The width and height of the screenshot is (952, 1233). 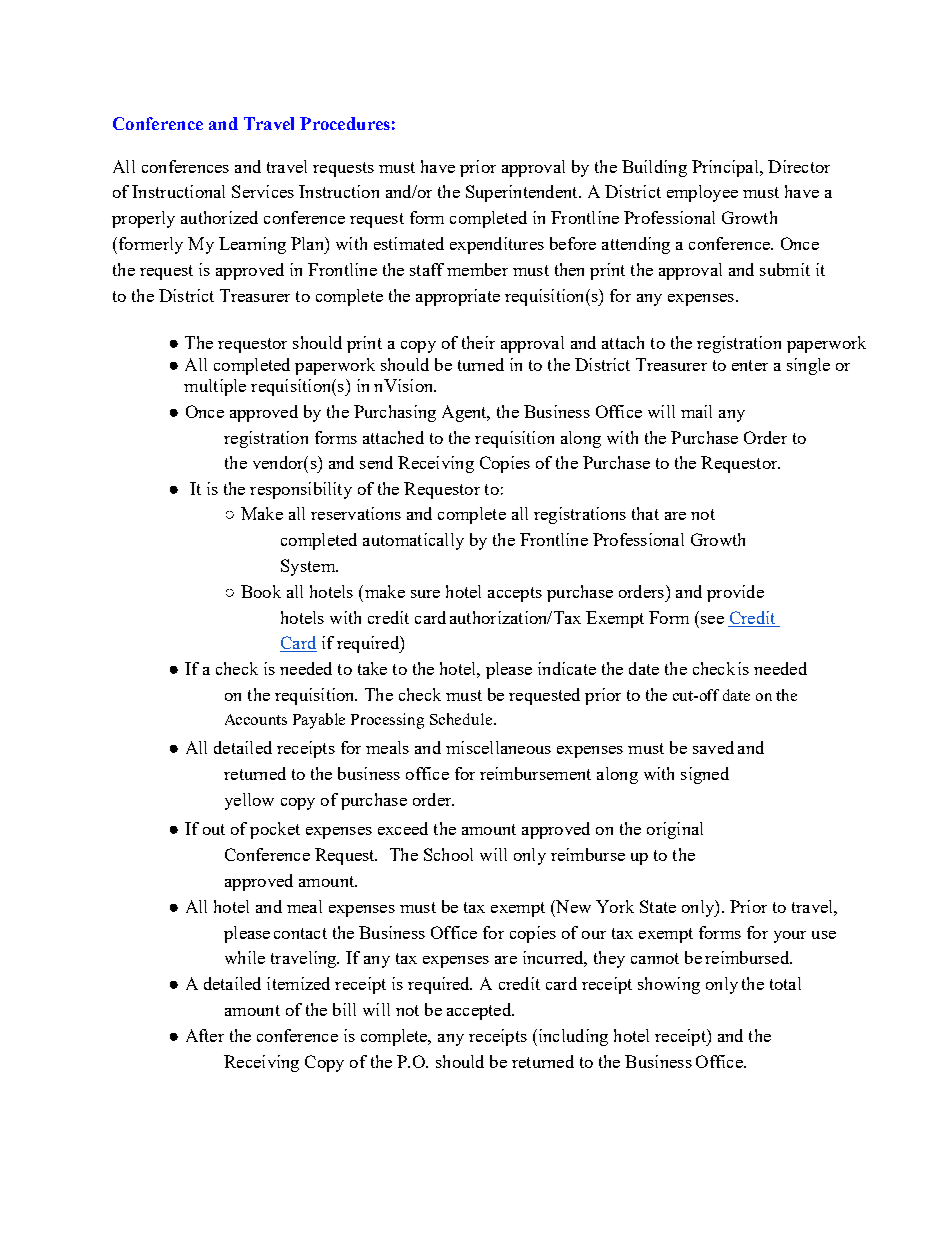 I want to click on yellow, so click(x=249, y=801).
